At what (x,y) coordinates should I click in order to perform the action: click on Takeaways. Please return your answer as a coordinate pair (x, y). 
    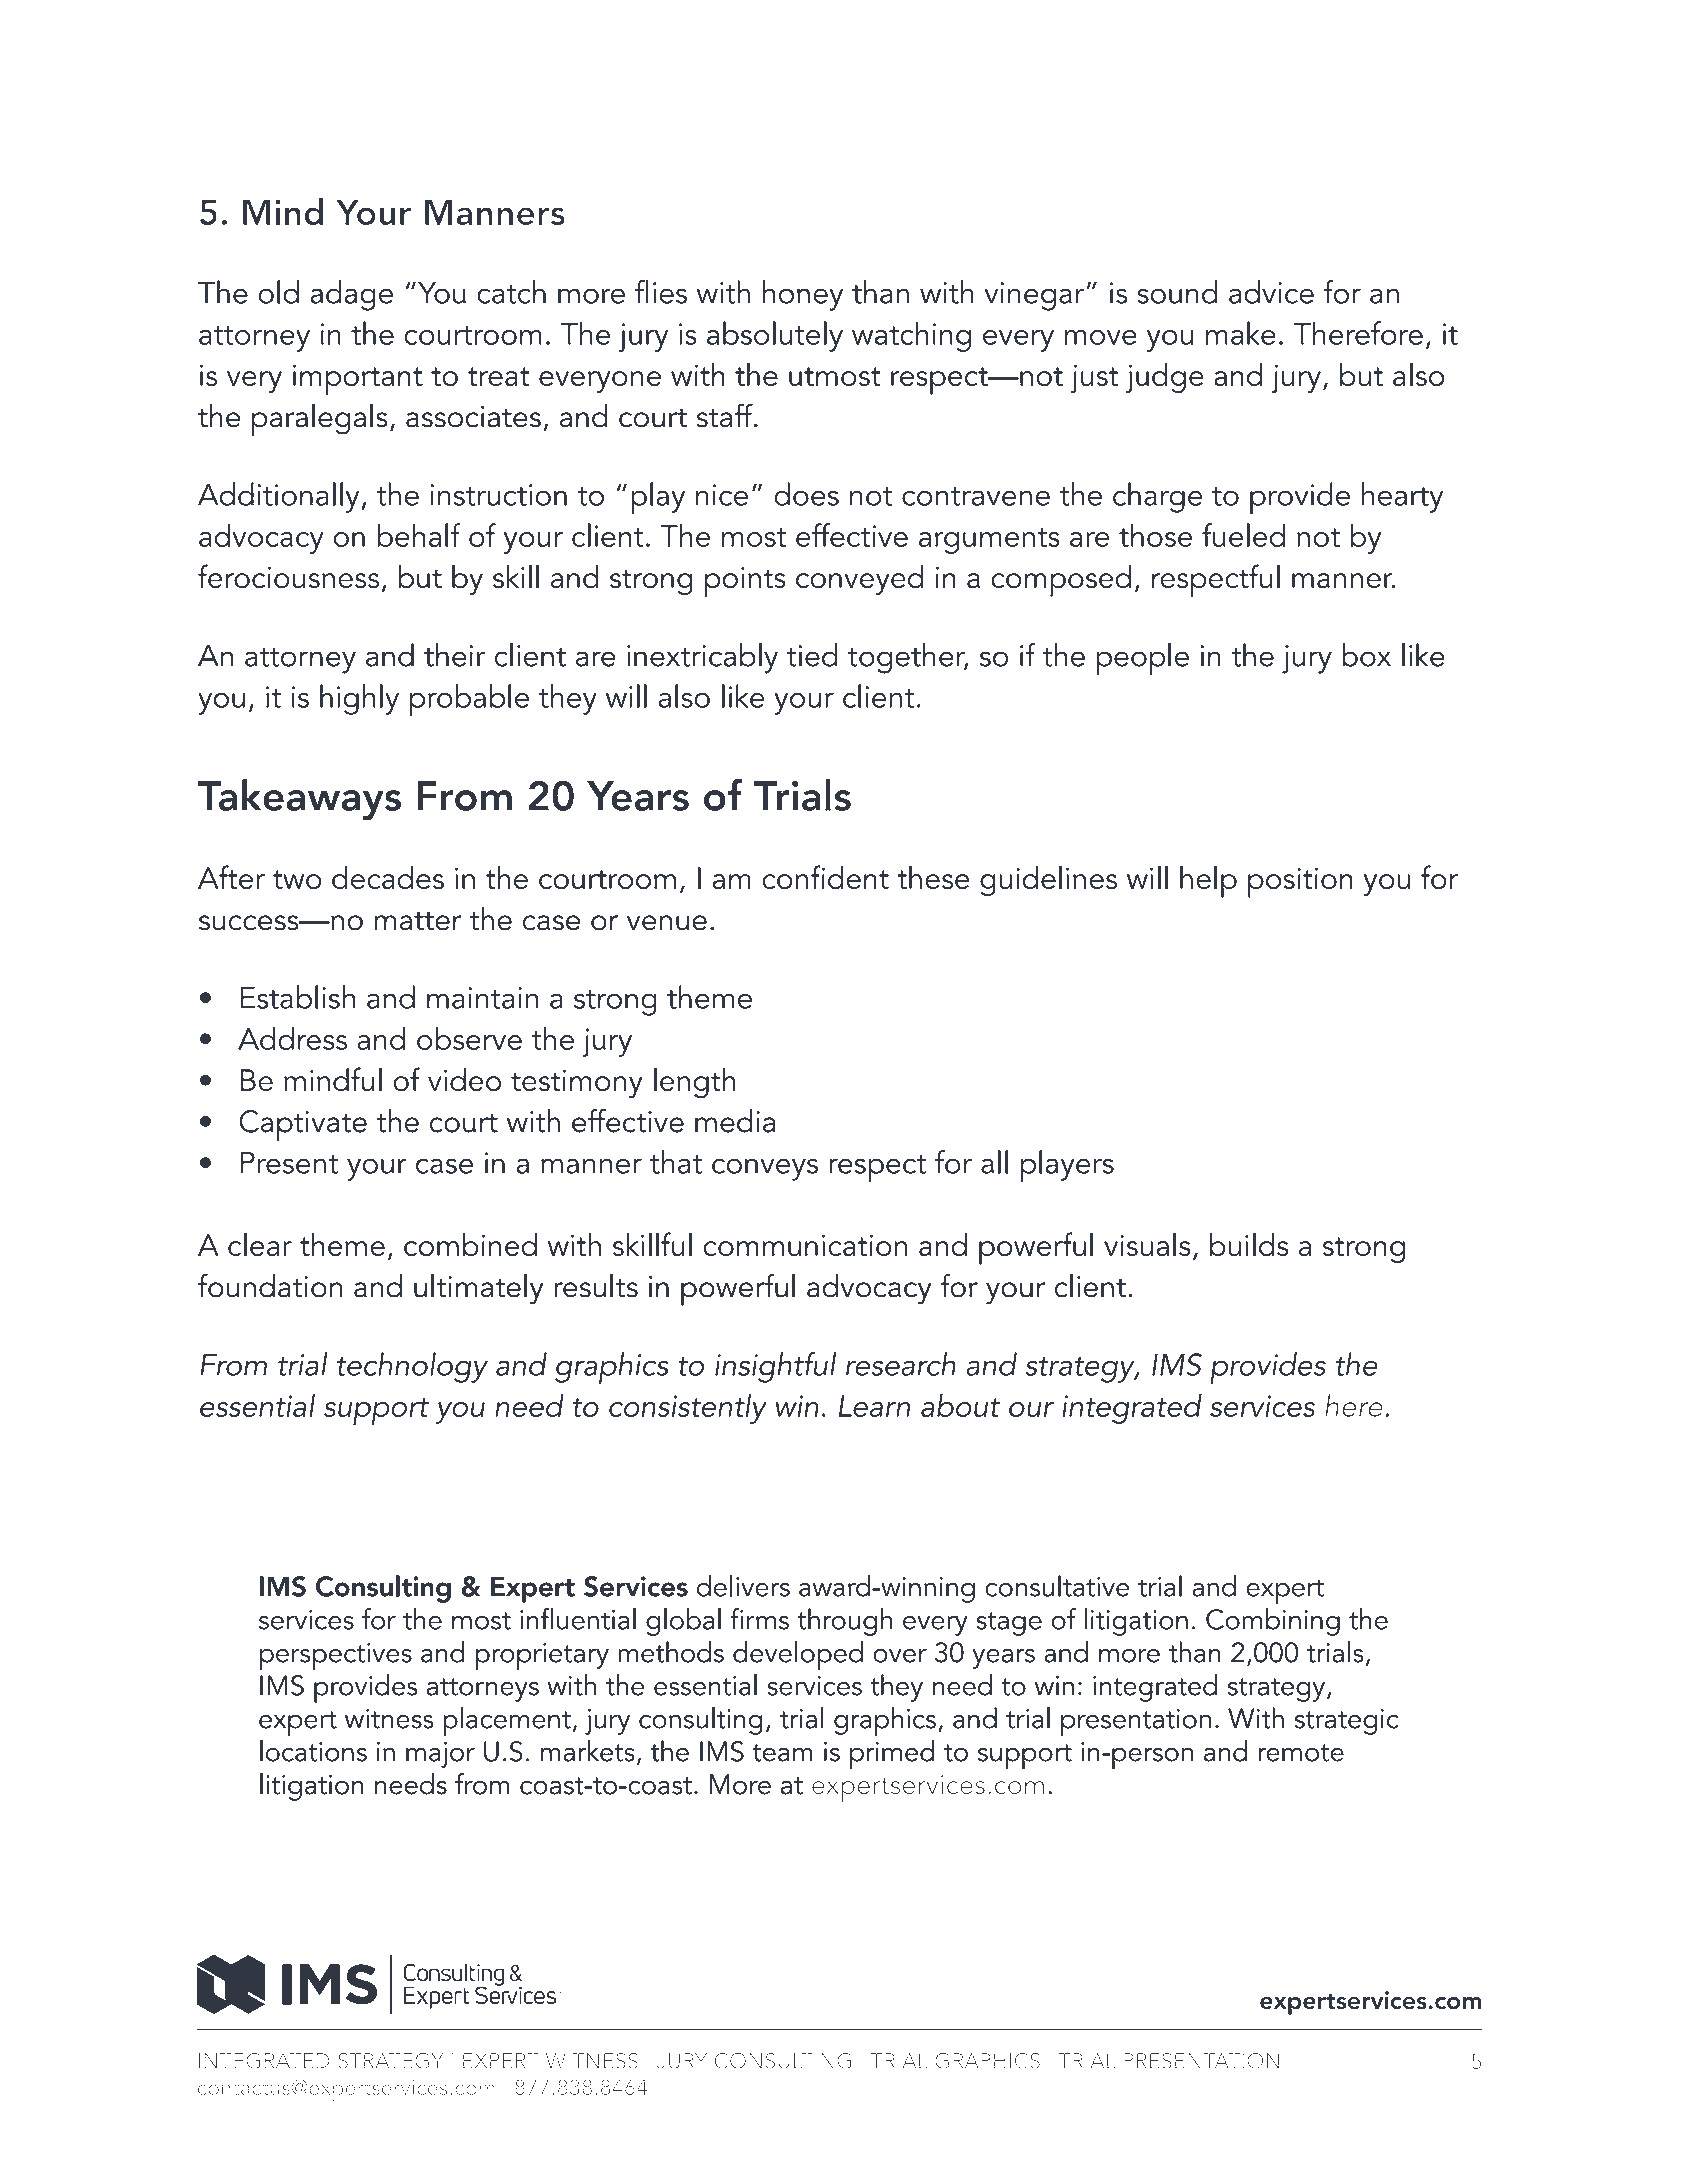
    Looking at the image, I should click on (299, 800).
